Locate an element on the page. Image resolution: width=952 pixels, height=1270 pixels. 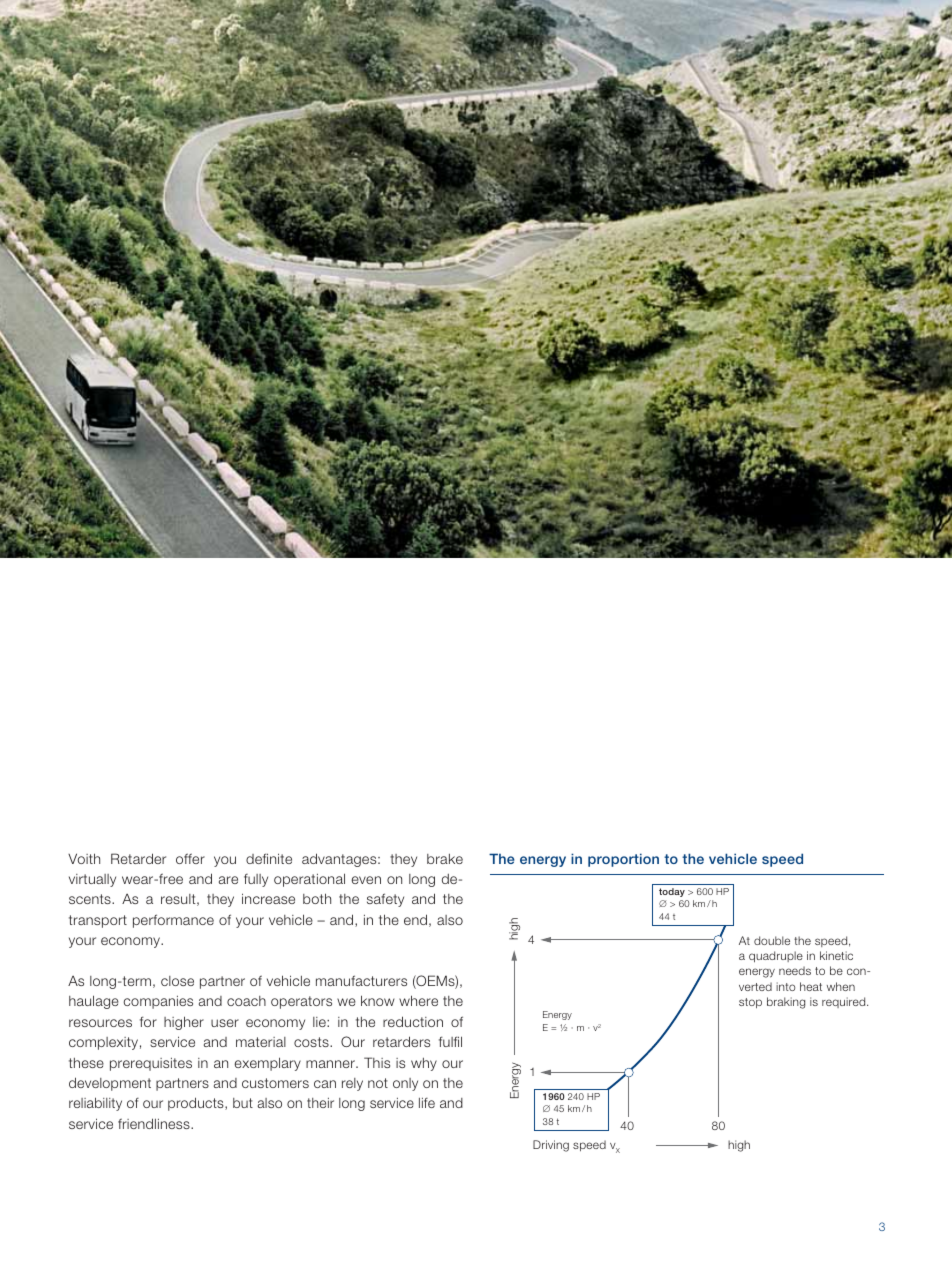
Driving is located at coordinates (551, 1146).
